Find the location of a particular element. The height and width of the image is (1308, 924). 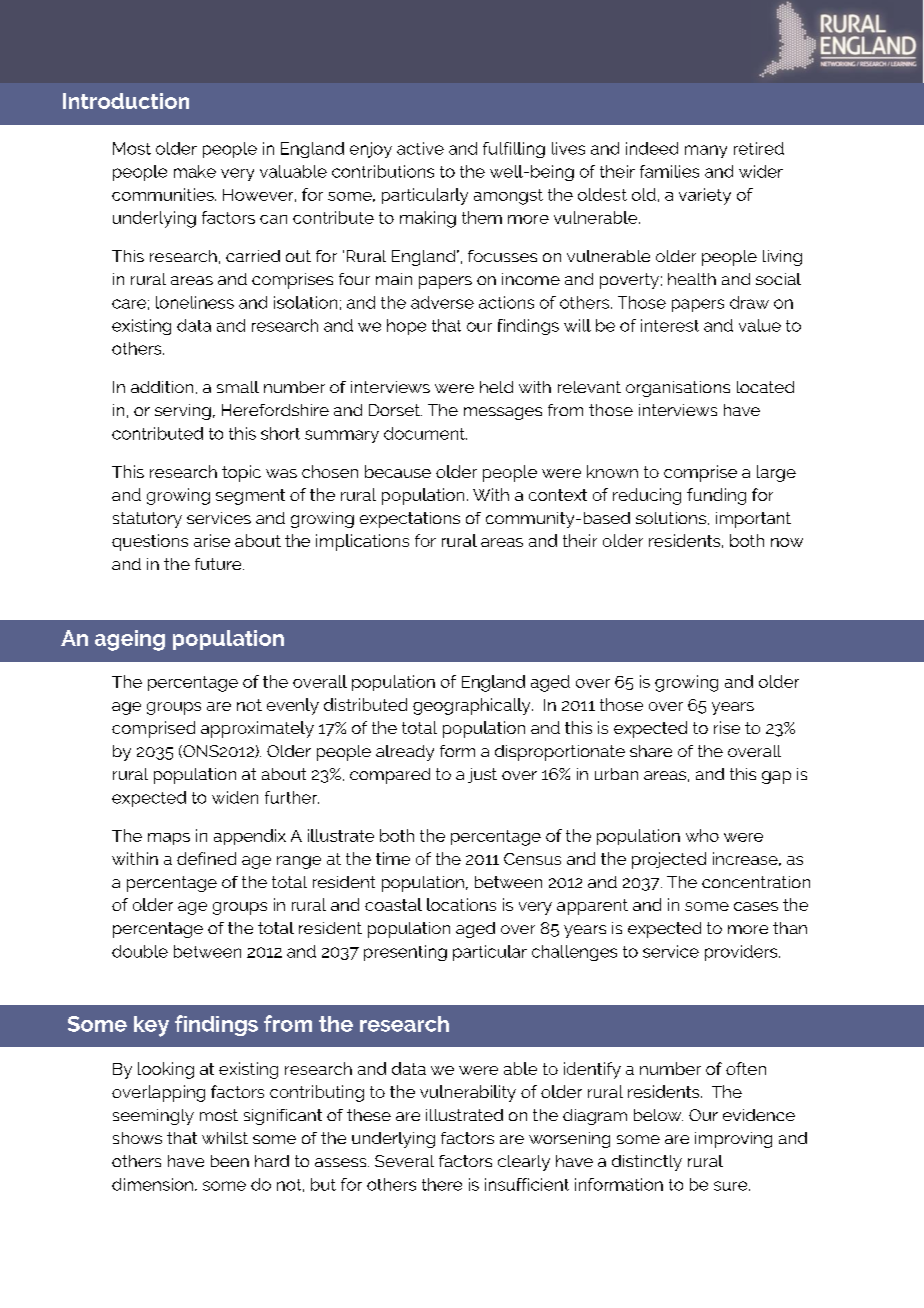

make is located at coordinates (195, 171).
